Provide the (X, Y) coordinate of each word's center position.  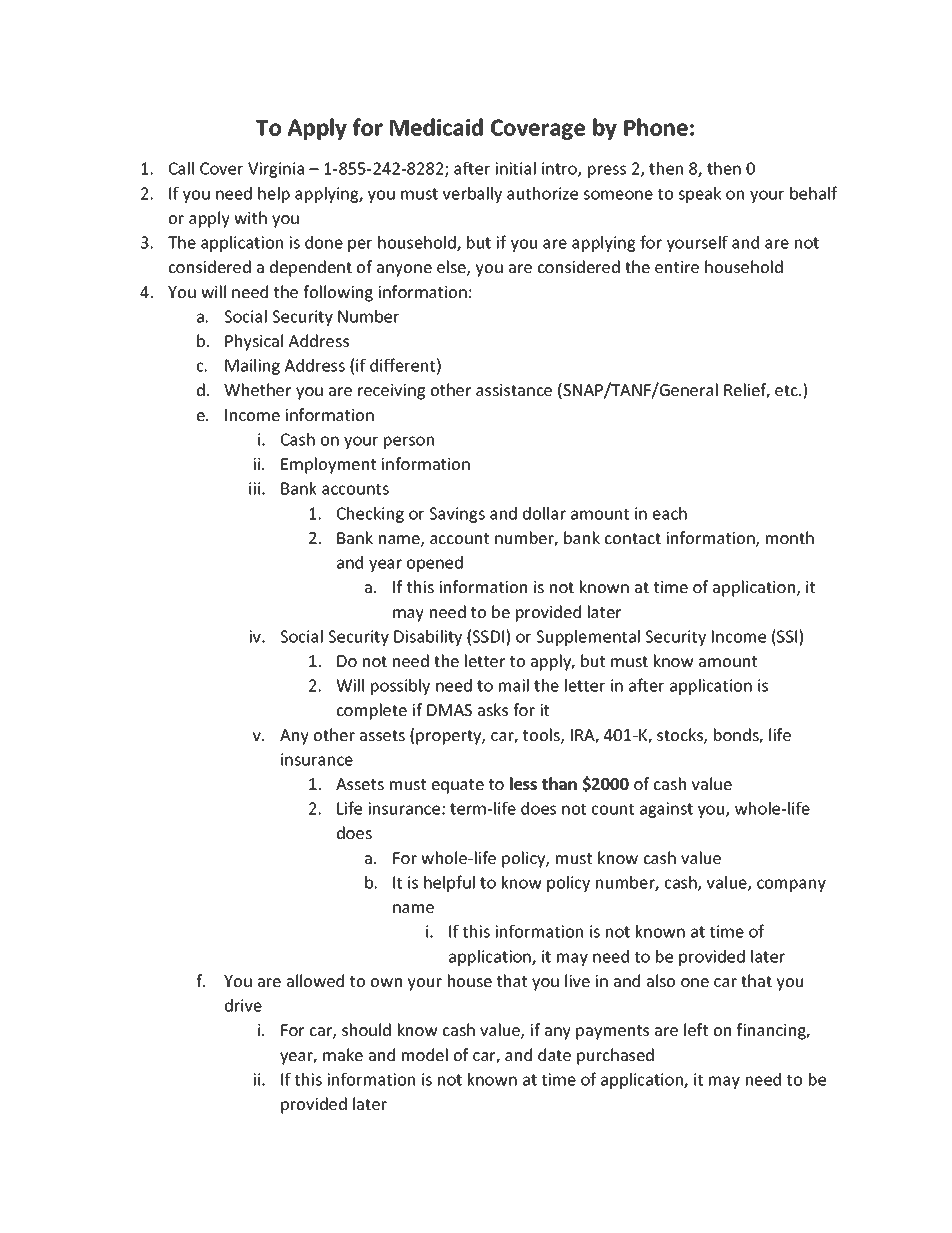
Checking (370, 515)
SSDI (489, 636)
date (554, 1054)
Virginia (276, 170)
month (790, 537)
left (696, 1029)
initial (515, 168)
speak (699, 195)
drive (243, 1005)
